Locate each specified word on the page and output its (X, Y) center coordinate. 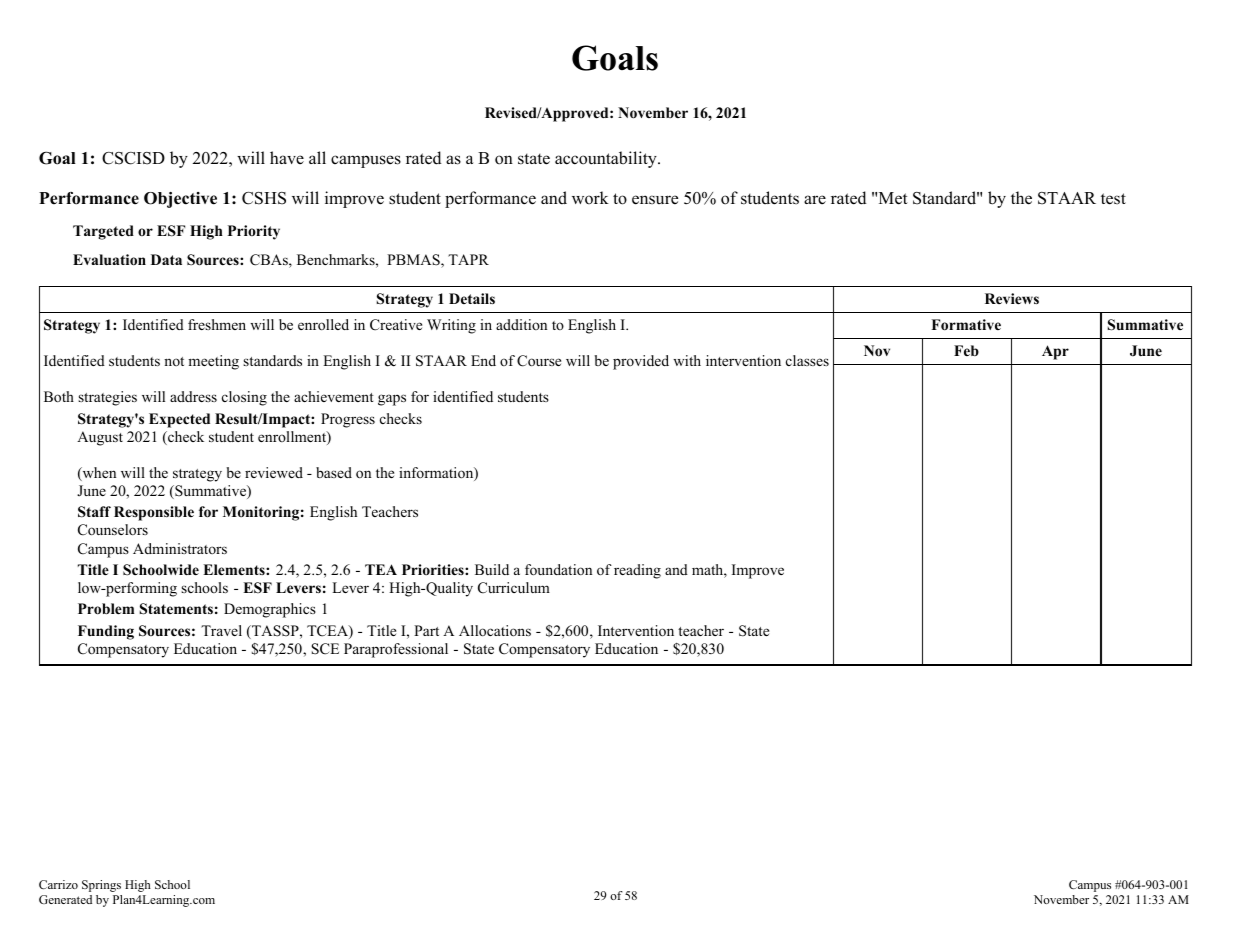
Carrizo (58, 884)
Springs (101, 886)
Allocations (495, 630)
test (1113, 199)
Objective (180, 200)
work (590, 198)
